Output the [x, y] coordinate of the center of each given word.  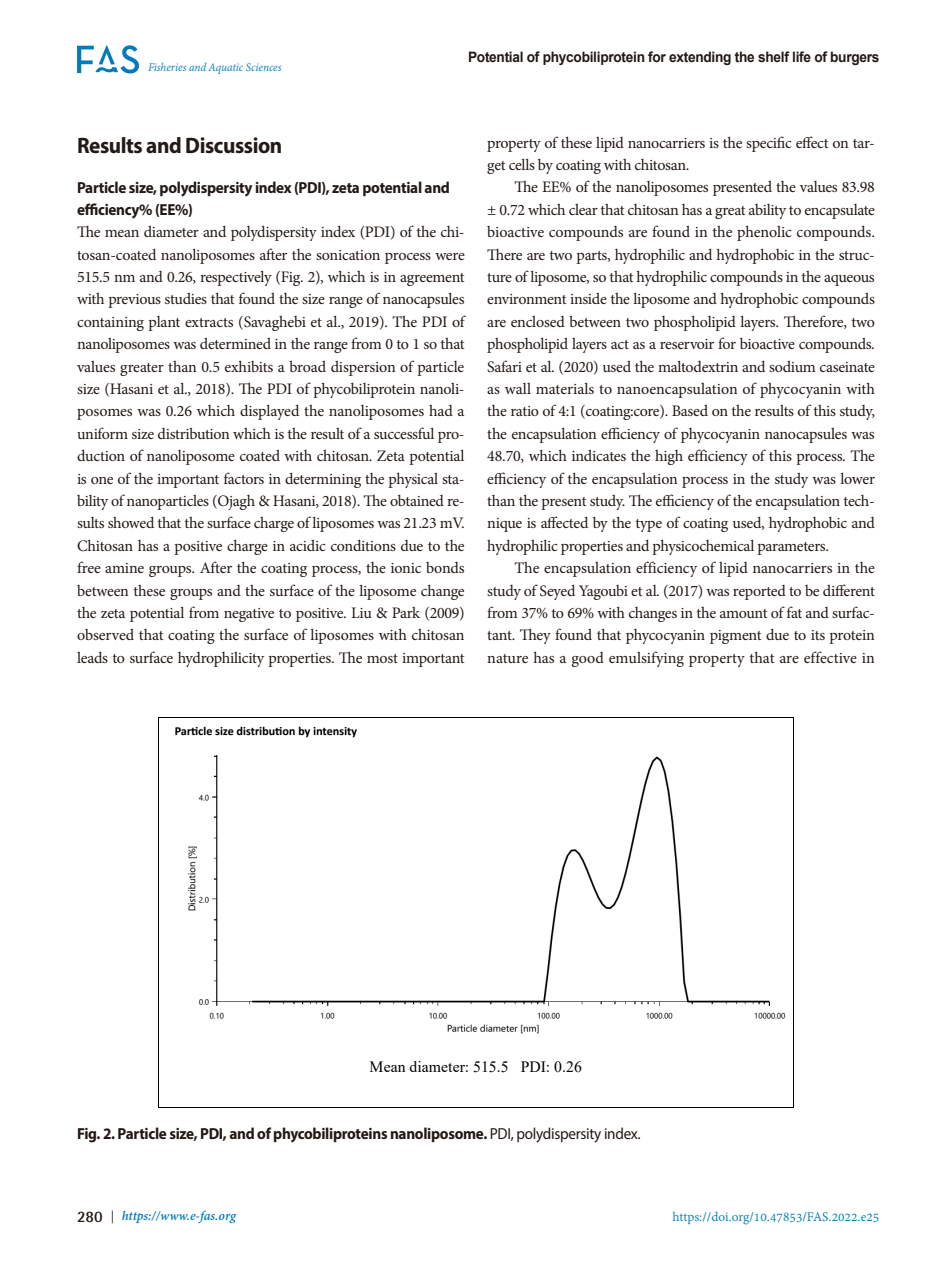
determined [235, 343]
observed [105, 634]
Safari [504, 366]
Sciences [263, 67]
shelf [774, 57]
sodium [792, 366]
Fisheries [167, 67]
